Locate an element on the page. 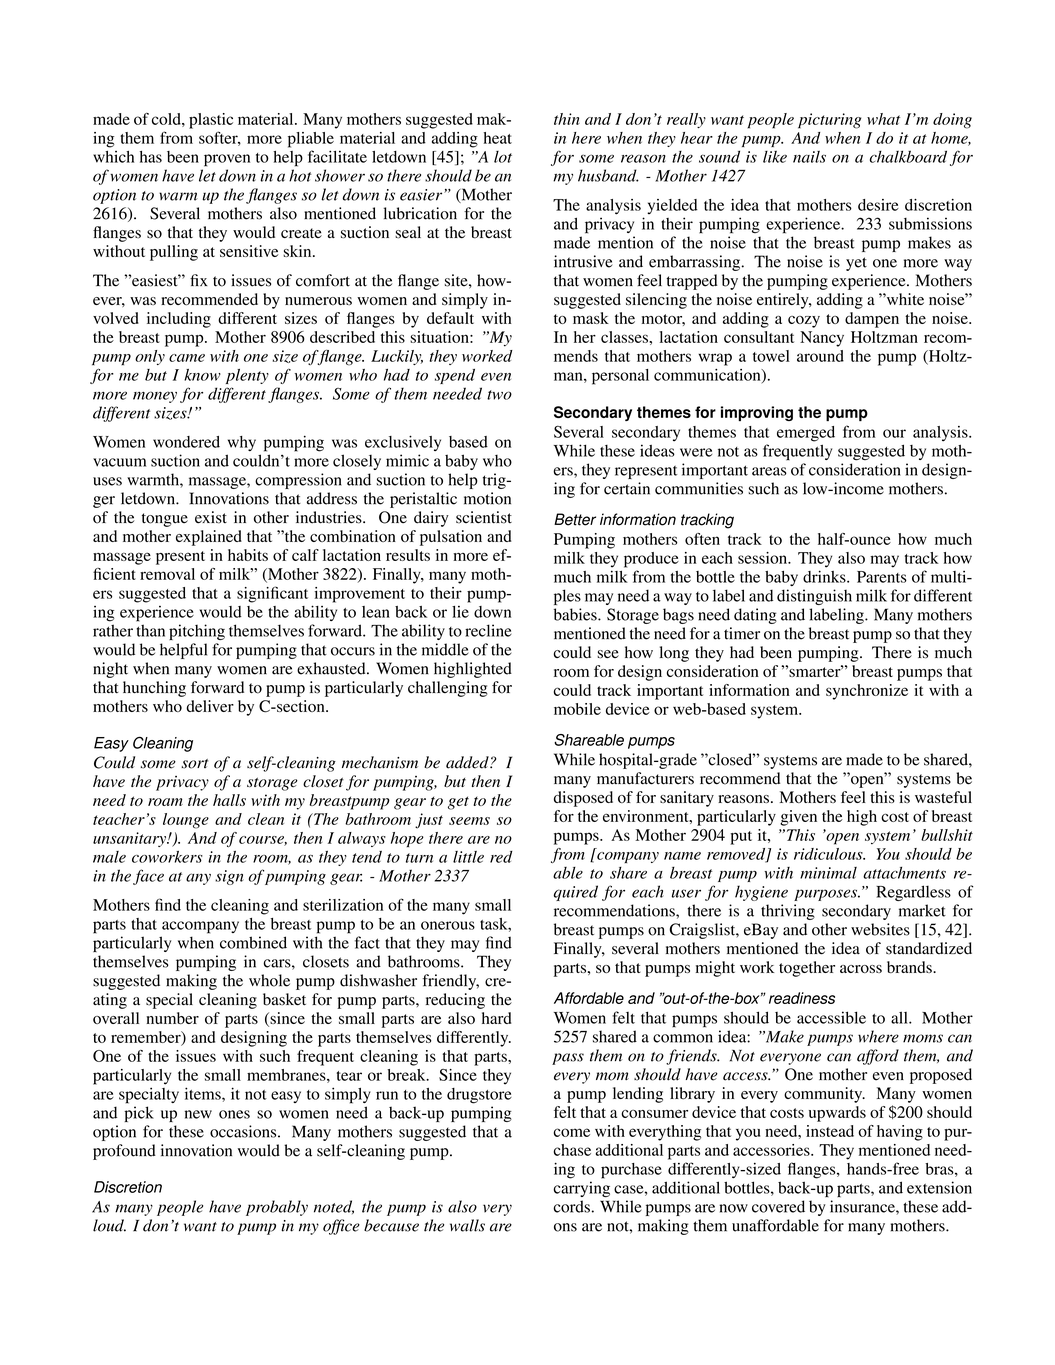 This image has width=1055, height=1365. synchronize is located at coordinates (867, 692).
